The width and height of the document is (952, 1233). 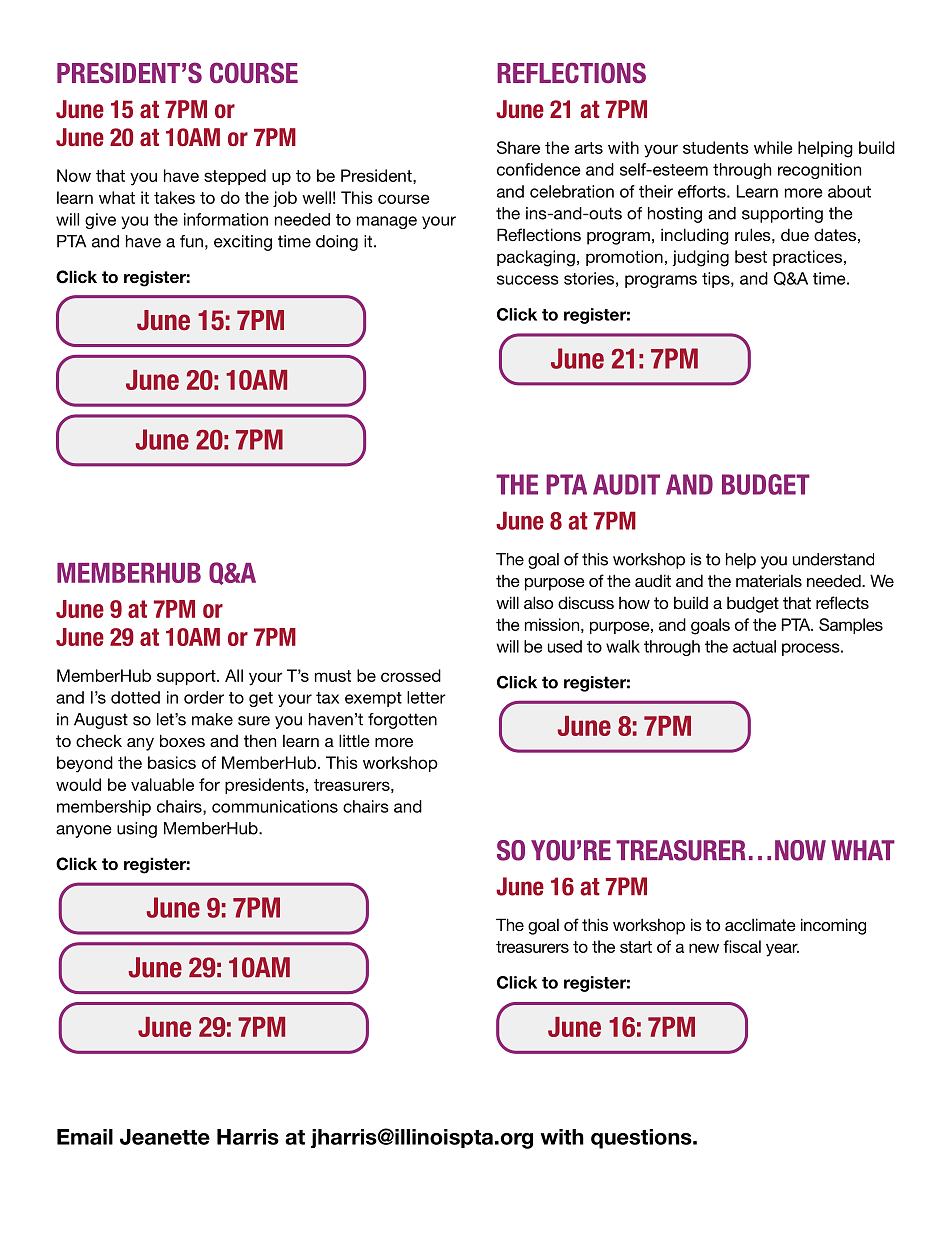 I want to click on Share, so click(x=518, y=147).
